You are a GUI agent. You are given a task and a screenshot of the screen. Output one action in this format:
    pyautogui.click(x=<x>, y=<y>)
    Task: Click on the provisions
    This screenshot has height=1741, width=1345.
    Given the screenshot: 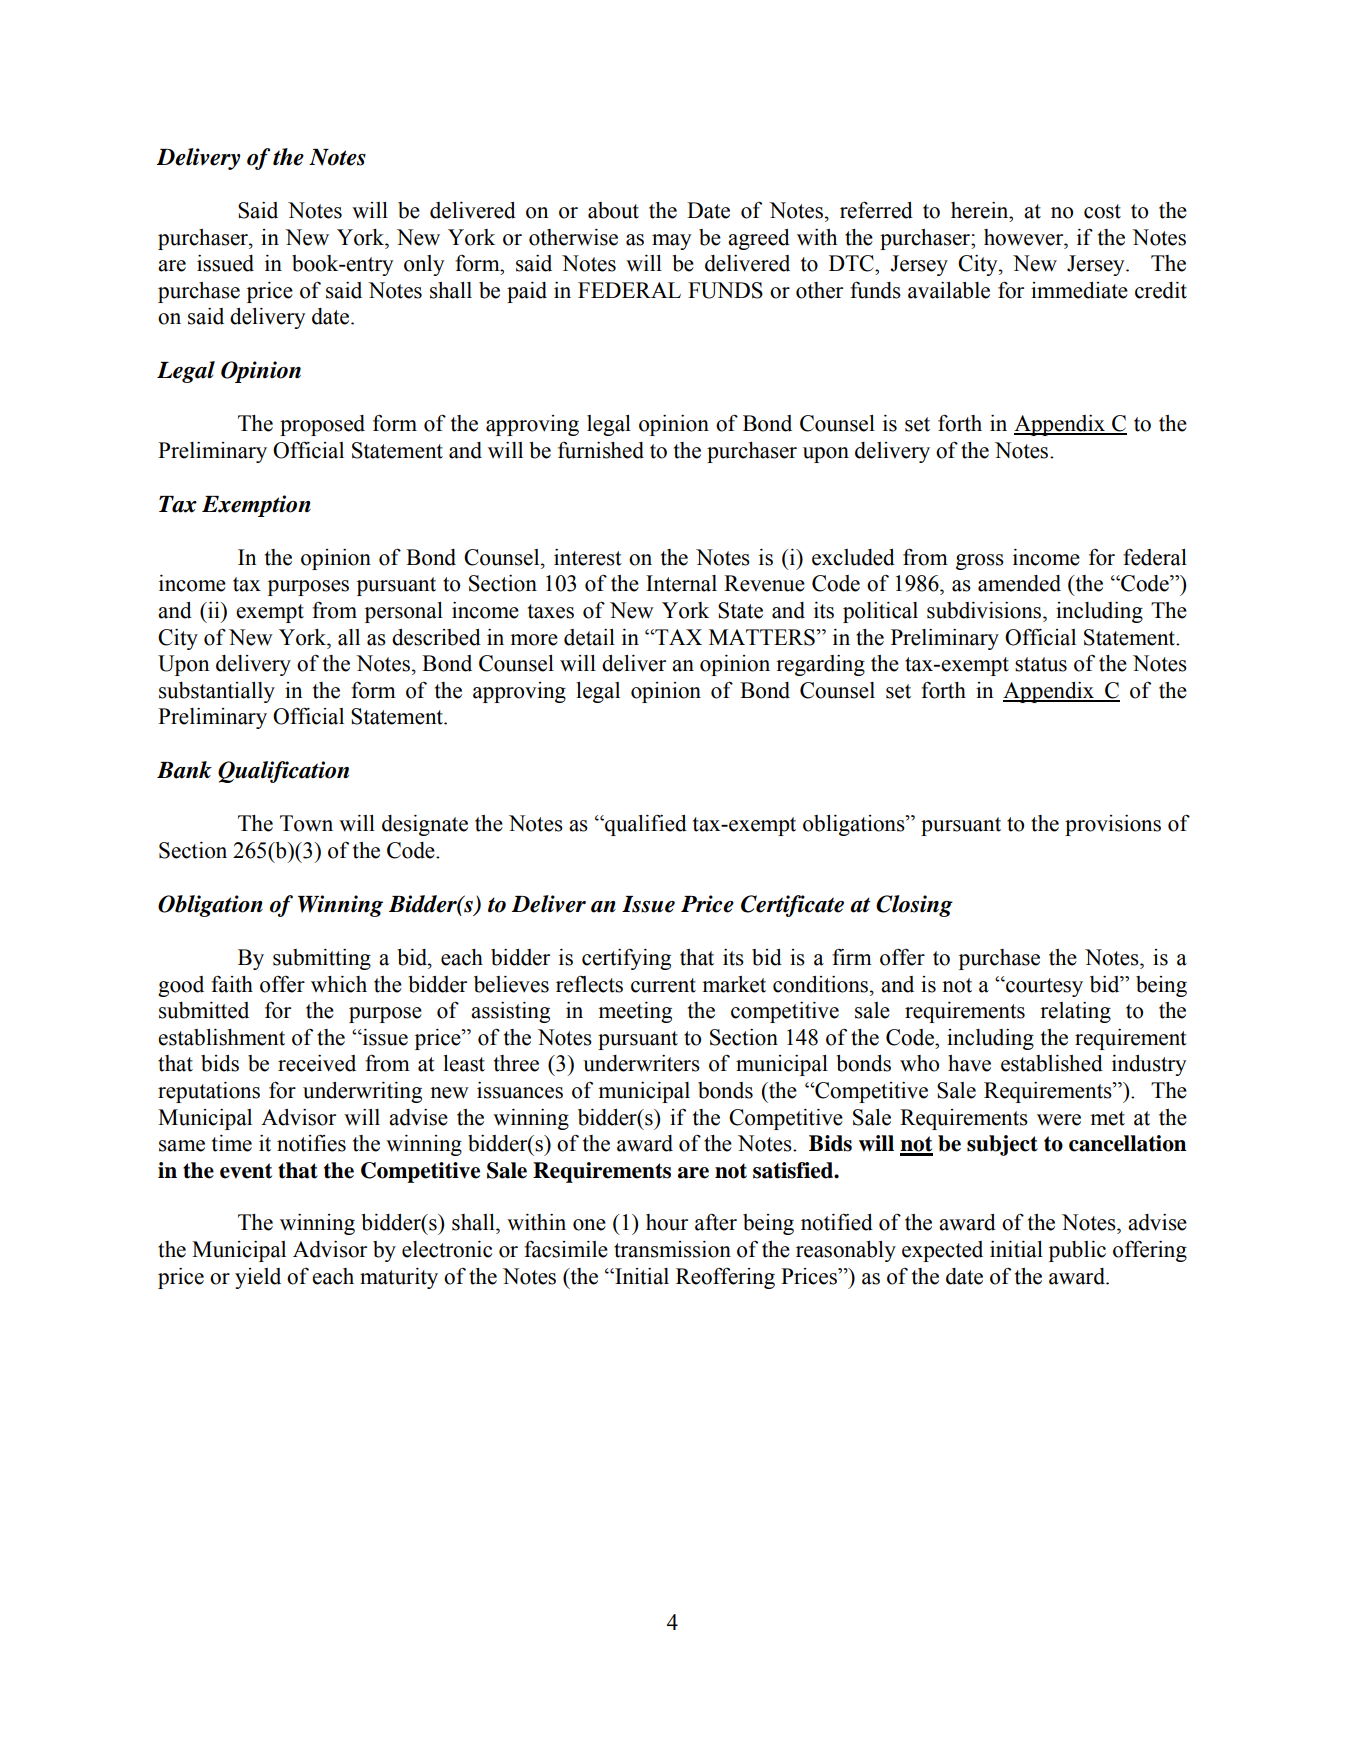 What is the action you would take?
    pyautogui.click(x=1113, y=825)
